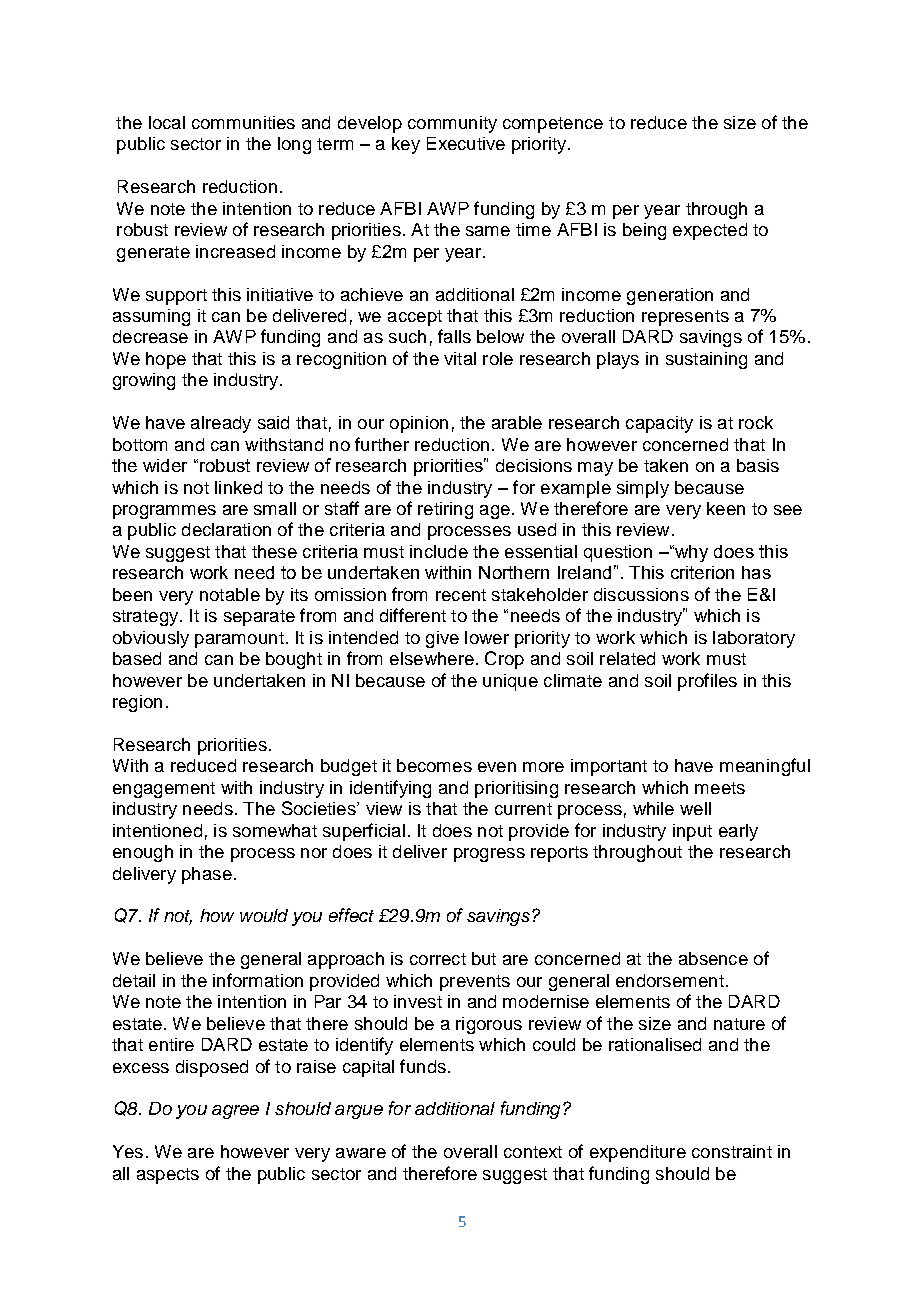 This screenshot has width=924, height=1308. I want to click on agree, so click(235, 1112).
